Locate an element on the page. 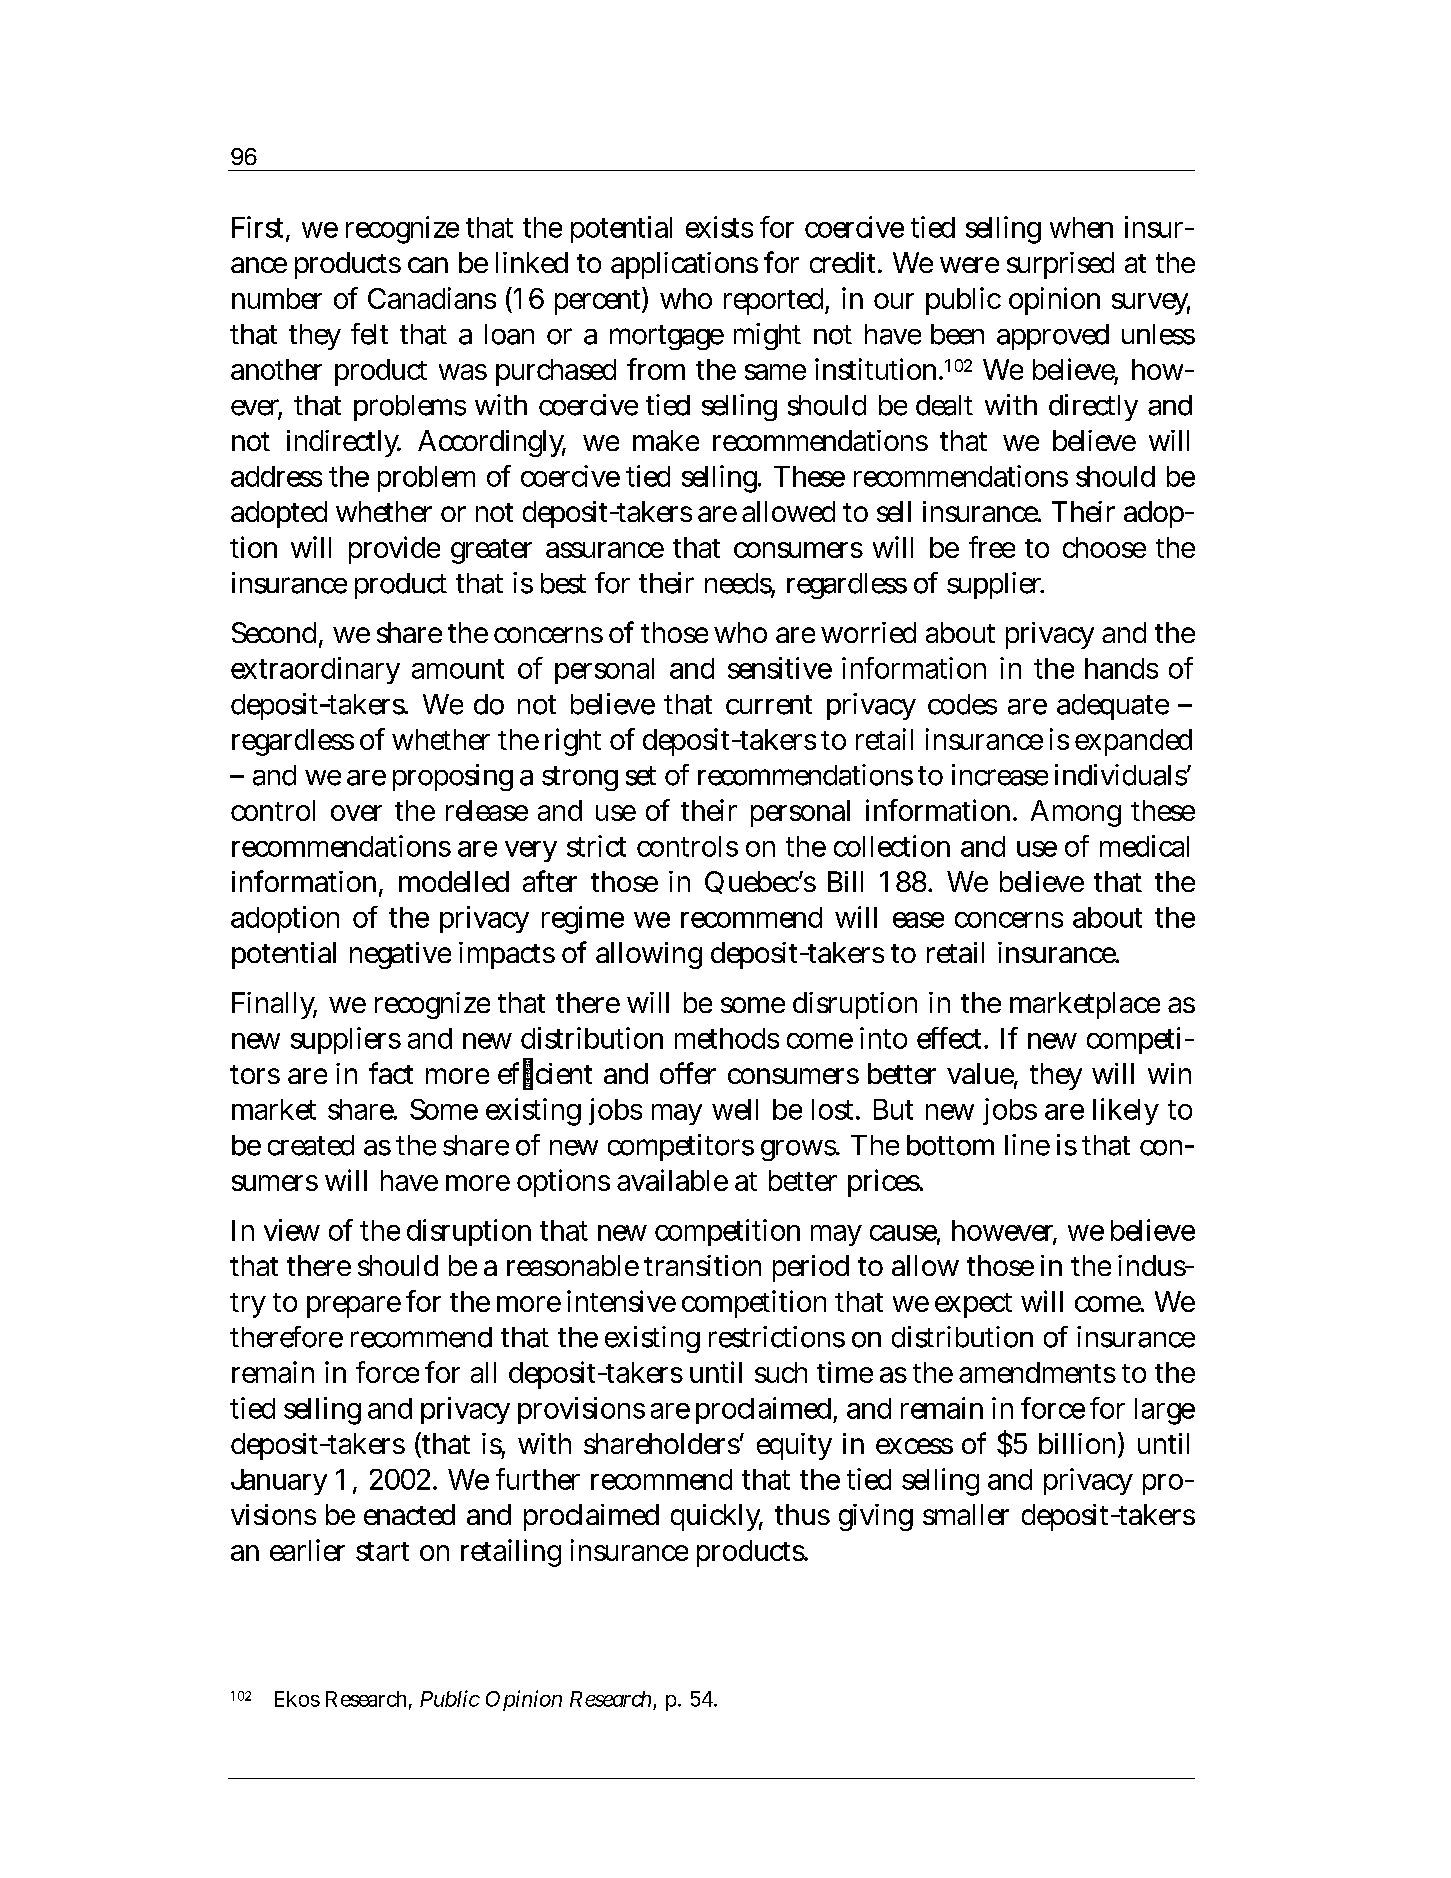 This page has width=1451, height=1878. fact is located at coordinates (391, 1073).
